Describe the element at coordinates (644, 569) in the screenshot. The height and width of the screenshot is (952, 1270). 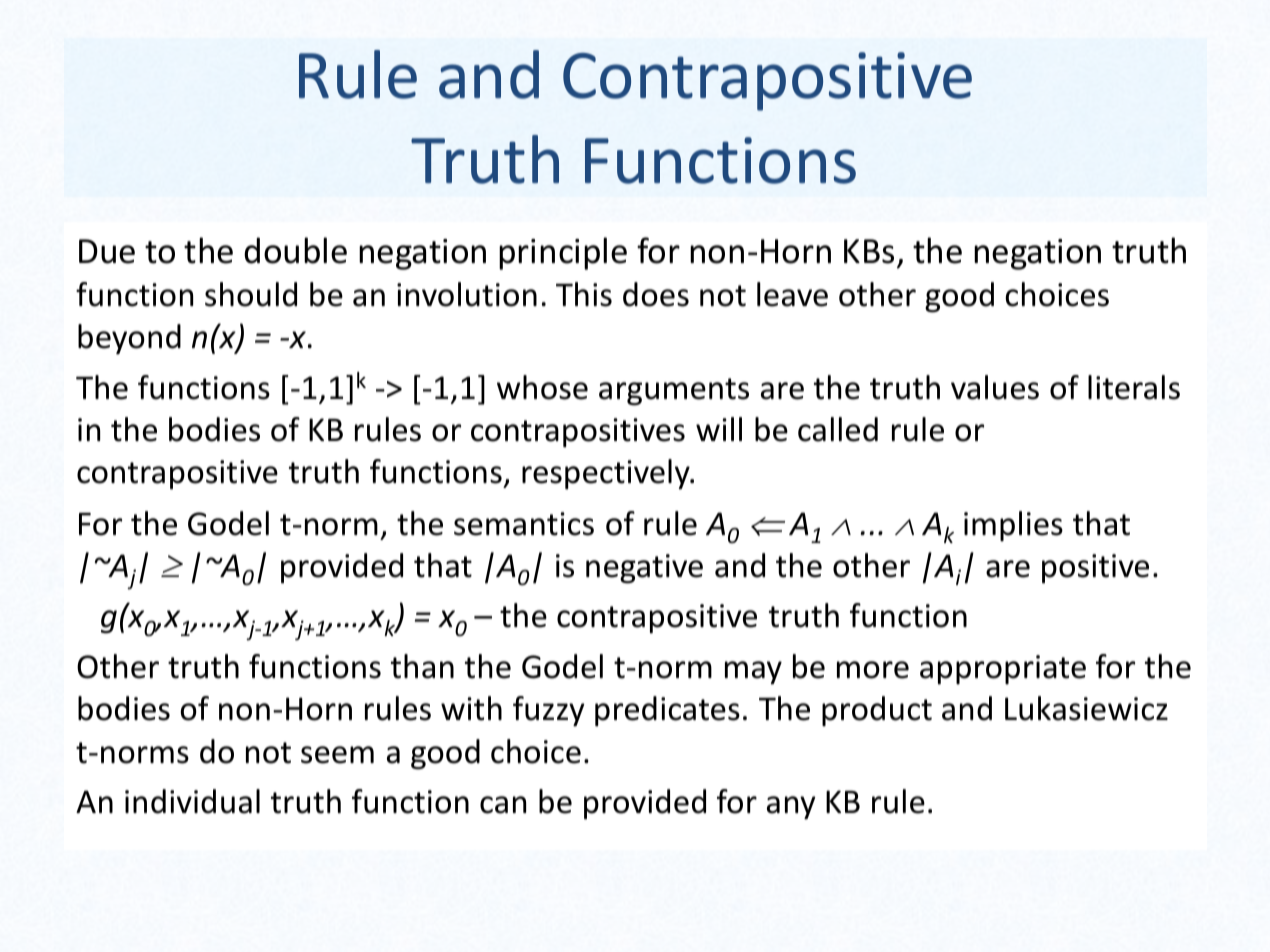
I see `negative` at that location.
